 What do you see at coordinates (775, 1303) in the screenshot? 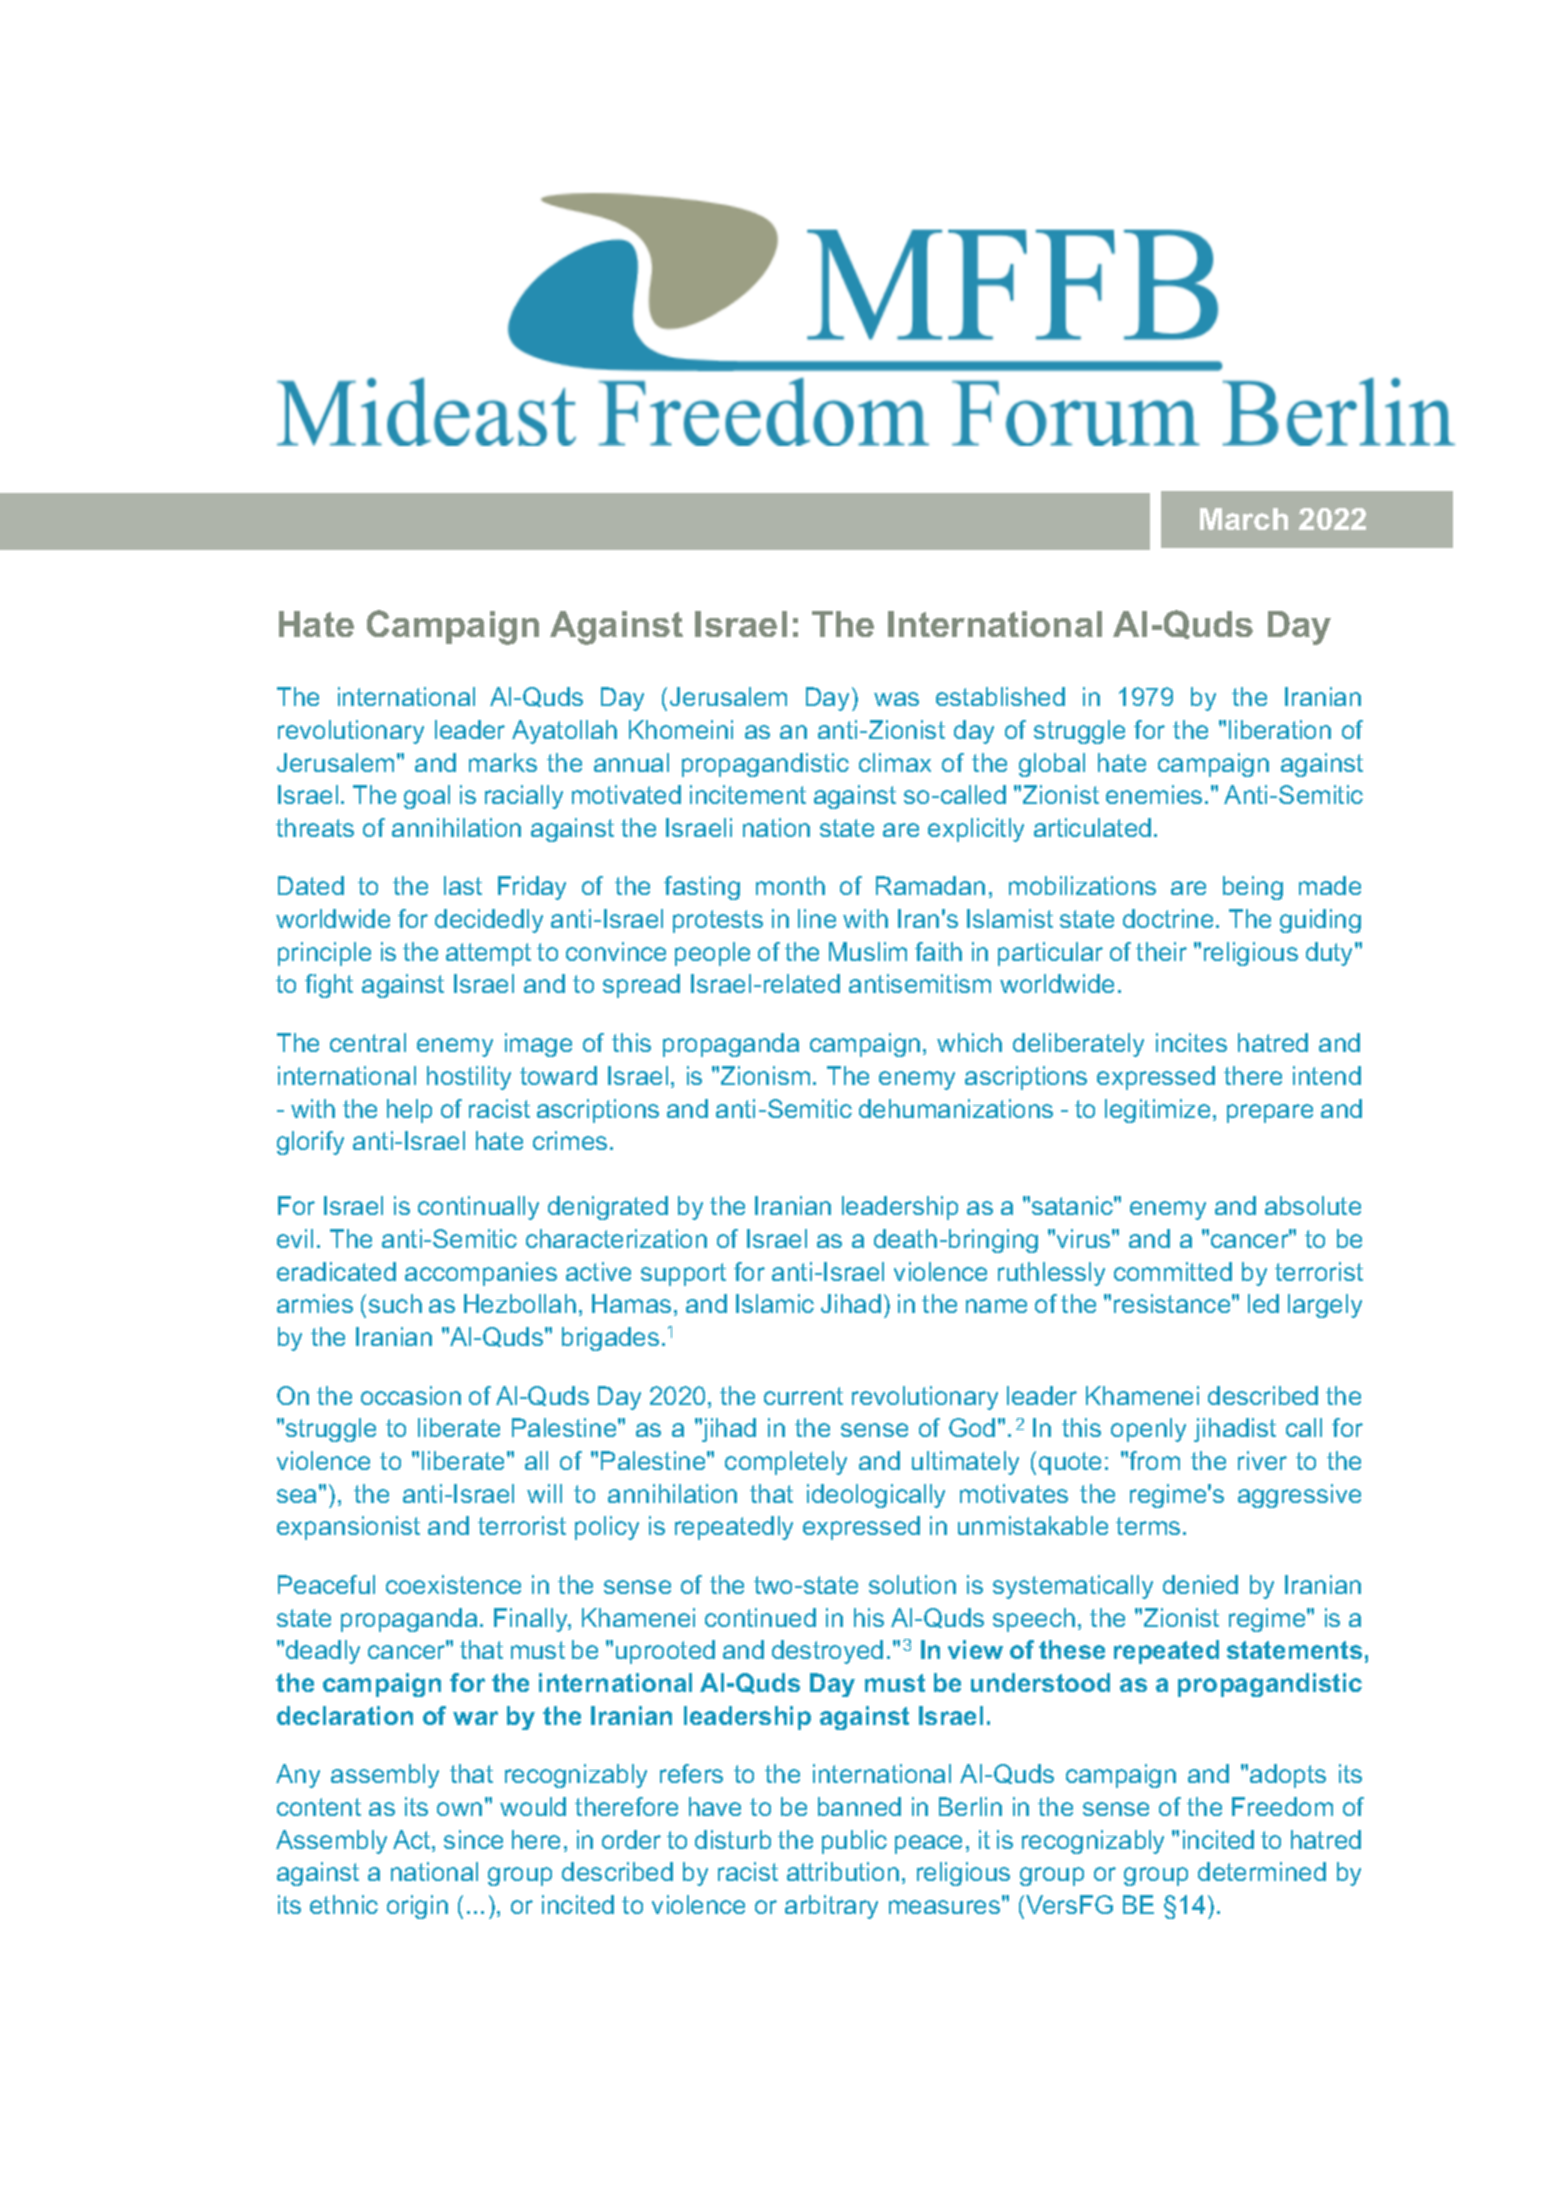
I see `Islamic` at bounding box center [775, 1303].
